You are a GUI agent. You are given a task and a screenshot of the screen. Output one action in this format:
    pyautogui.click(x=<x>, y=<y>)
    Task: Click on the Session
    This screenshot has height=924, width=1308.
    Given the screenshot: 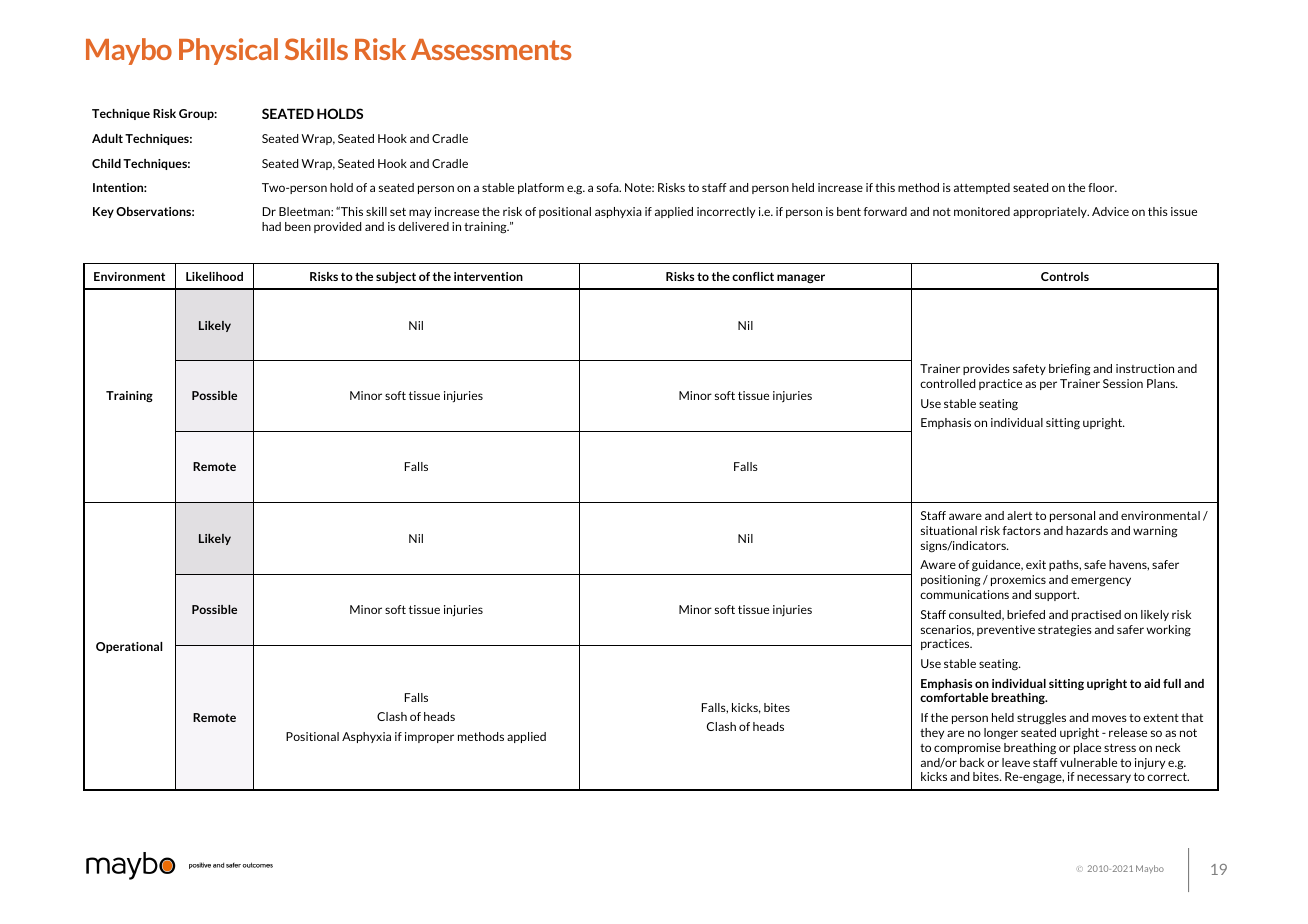 What is the action you would take?
    pyautogui.click(x=1123, y=383)
